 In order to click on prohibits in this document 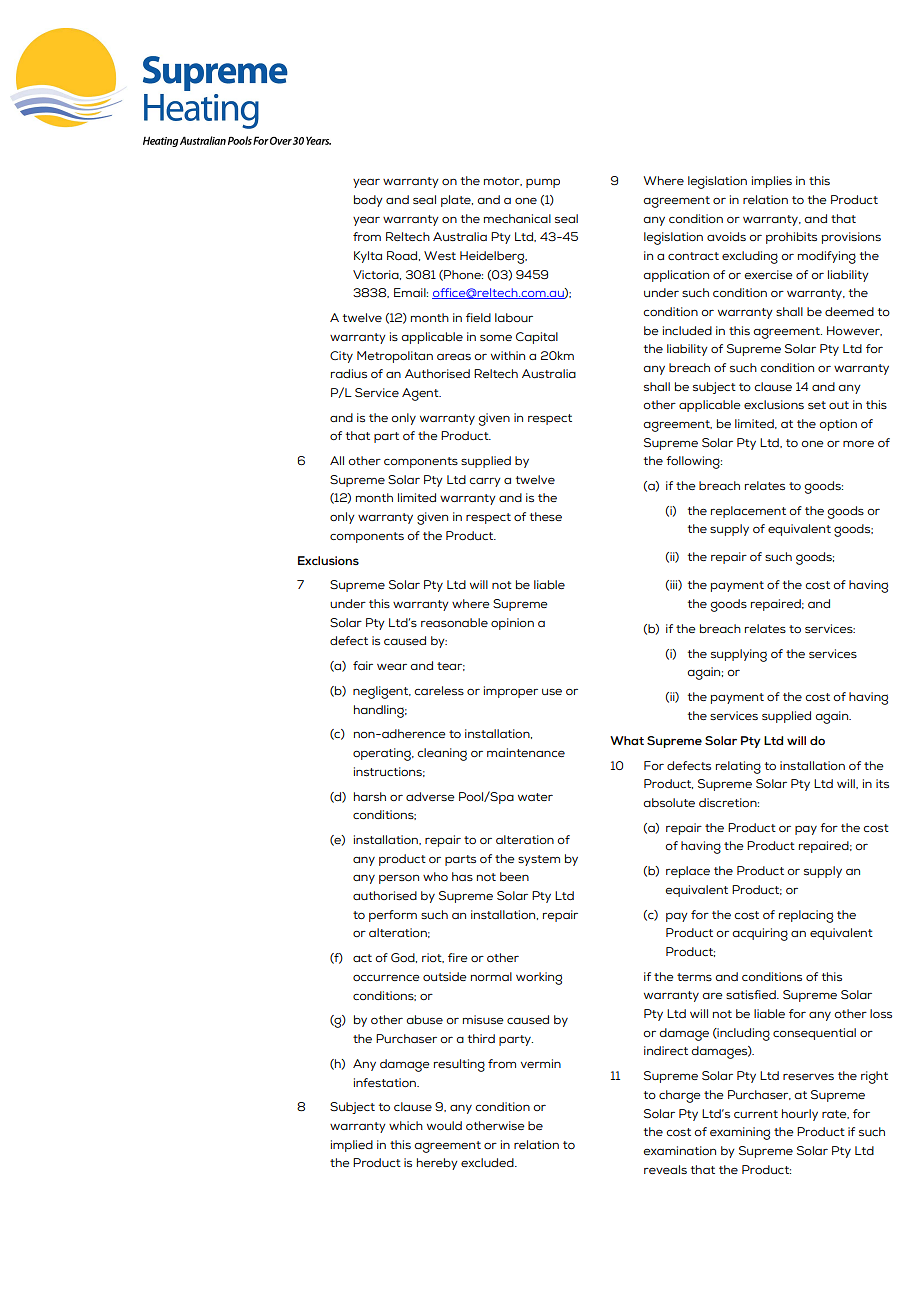, I will do `click(791, 238)`.
